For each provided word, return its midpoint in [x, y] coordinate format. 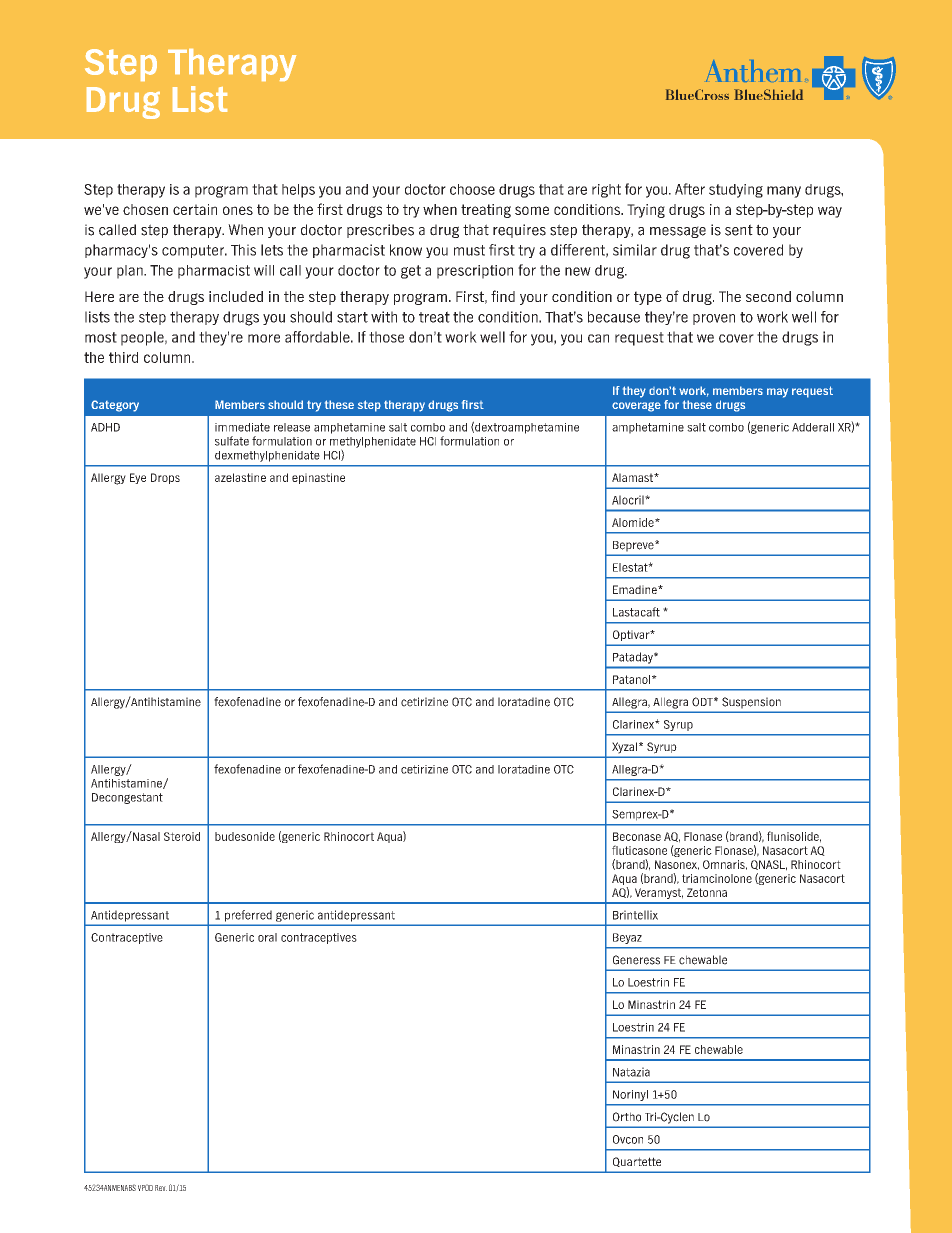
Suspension [751, 702]
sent [739, 230]
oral [267, 937]
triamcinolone [717, 878]
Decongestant [127, 798]
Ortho [627, 1117]
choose [472, 189]
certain [195, 209]
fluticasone [639, 850]
